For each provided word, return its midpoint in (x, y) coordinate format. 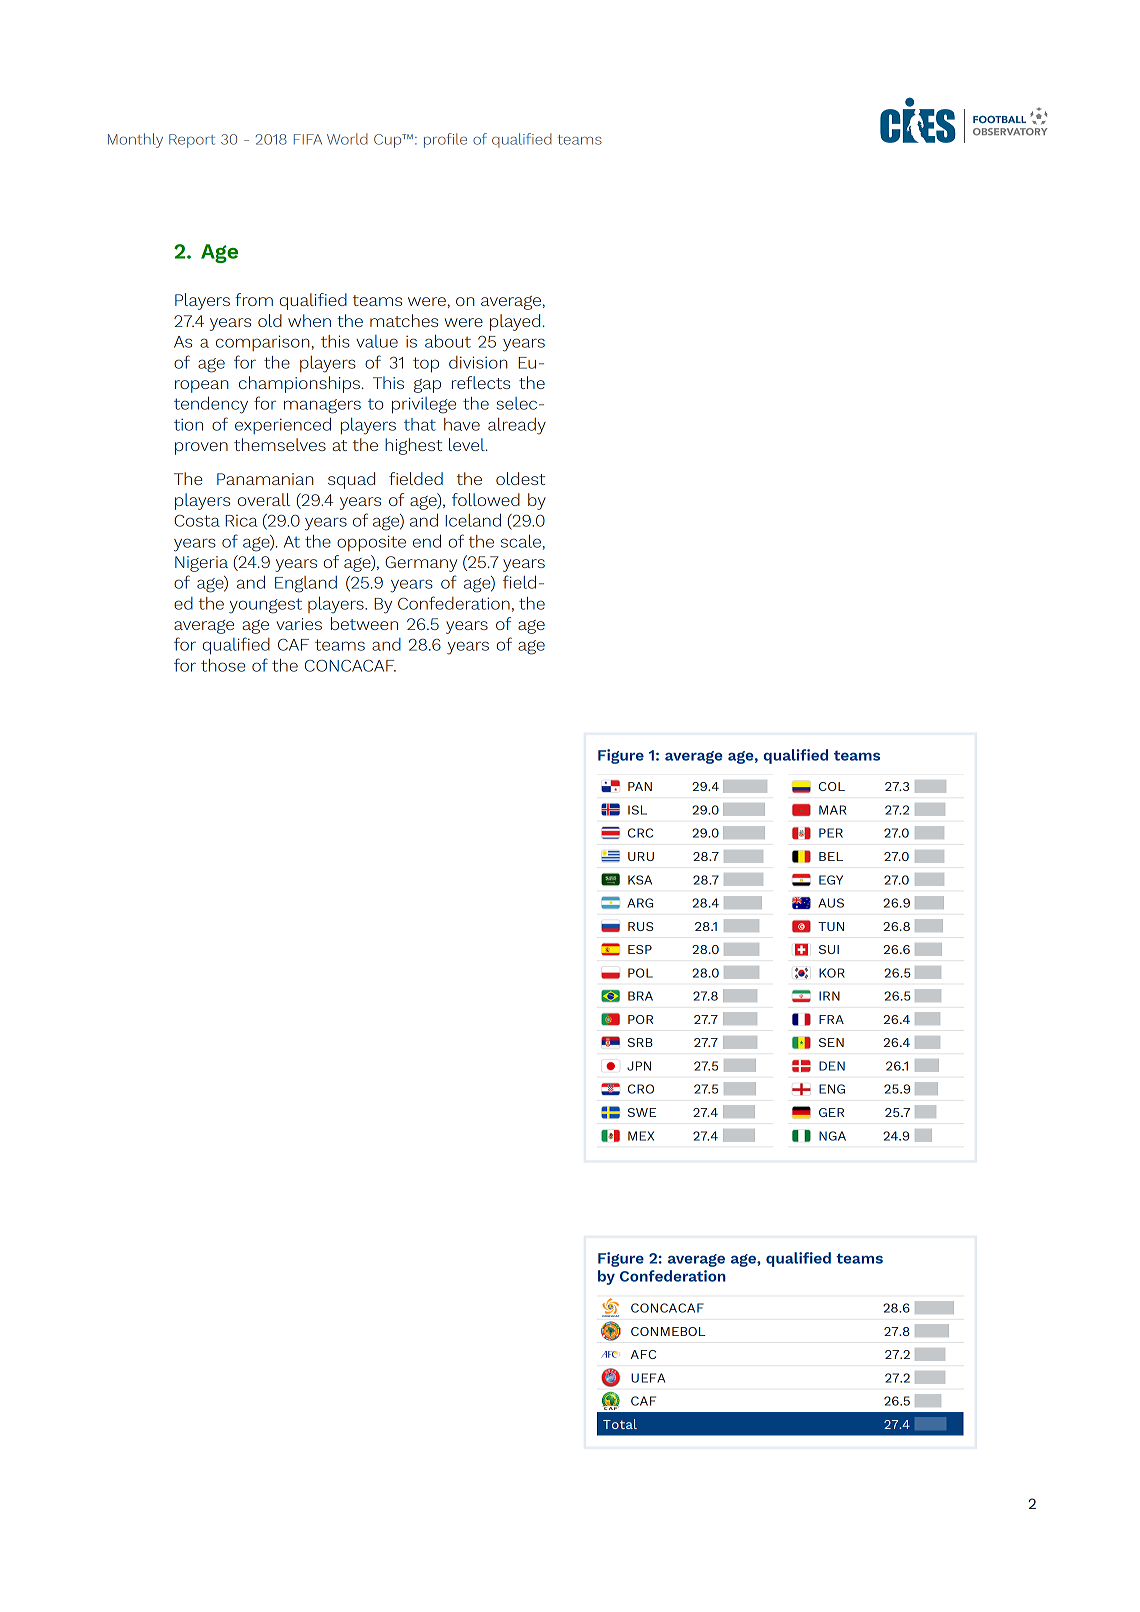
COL (832, 786)
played (515, 322)
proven (201, 448)
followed (486, 499)
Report (192, 141)
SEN (831, 1042)
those (223, 665)
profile (445, 140)
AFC (643, 1354)
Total (620, 1424)
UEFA (648, 1378)
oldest (520, 478)
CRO (641, 1089)
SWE (642, 1112)
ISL (637, 810)
